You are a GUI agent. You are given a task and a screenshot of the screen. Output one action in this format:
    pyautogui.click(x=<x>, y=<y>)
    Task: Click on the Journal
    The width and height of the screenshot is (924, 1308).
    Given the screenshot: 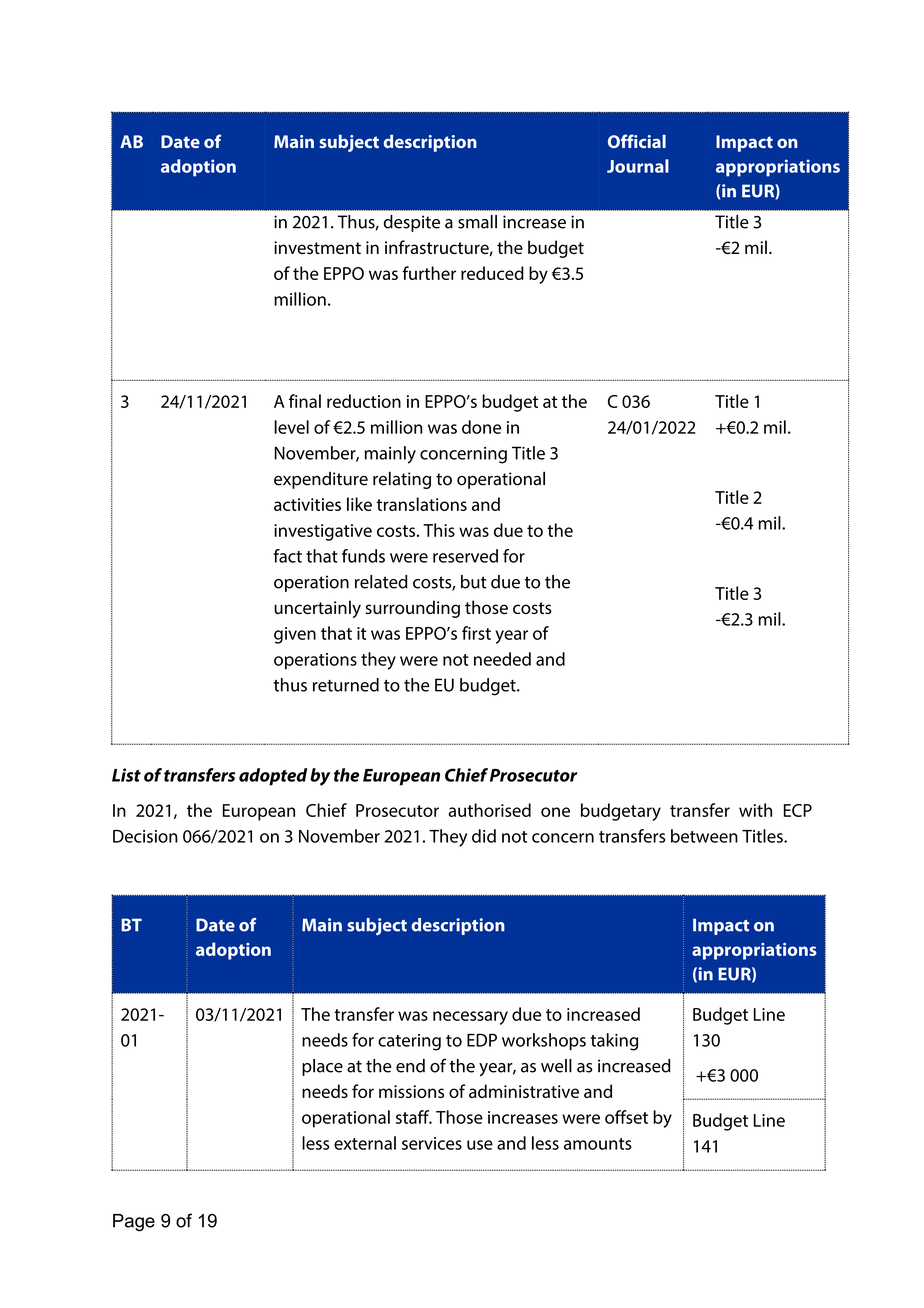 What is the action you would take?
    pyautogui.click(x=638, y=166)
